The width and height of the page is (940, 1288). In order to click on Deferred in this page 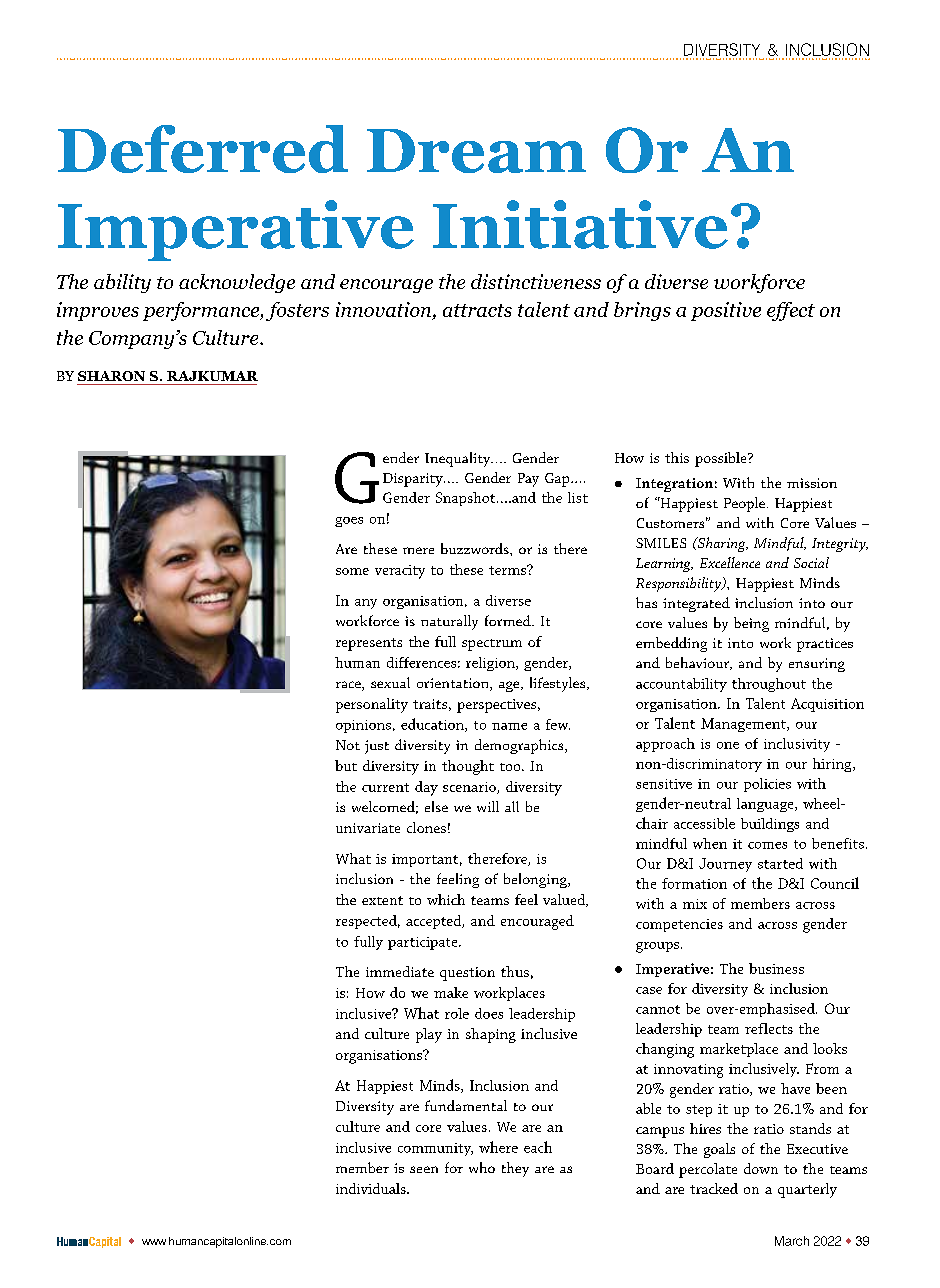, I will do `click(203, 149)`.
